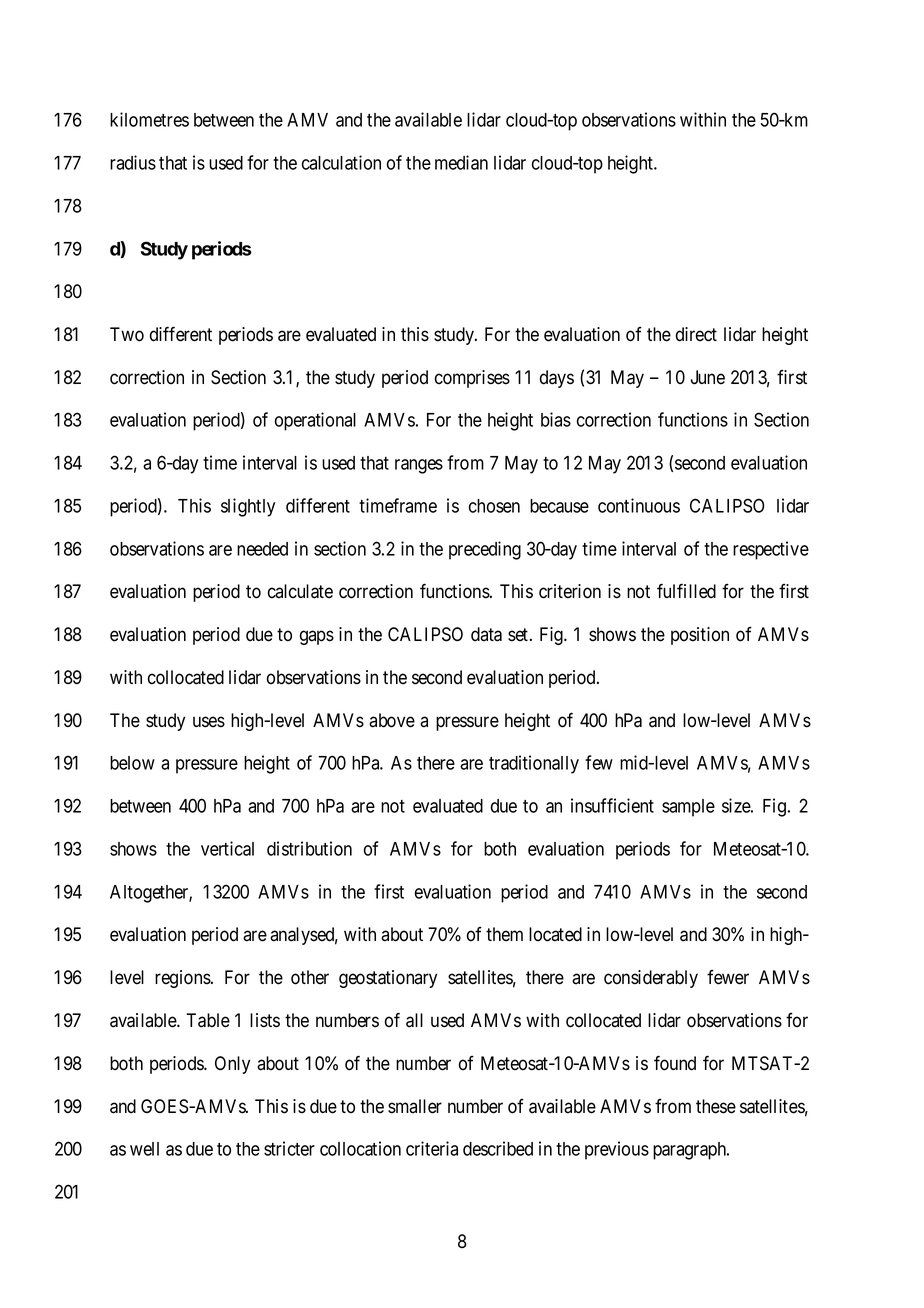  What do you see at coordinates (688, 808) in the screenshot?
I see `sample` at bounding box center [688, 808].
